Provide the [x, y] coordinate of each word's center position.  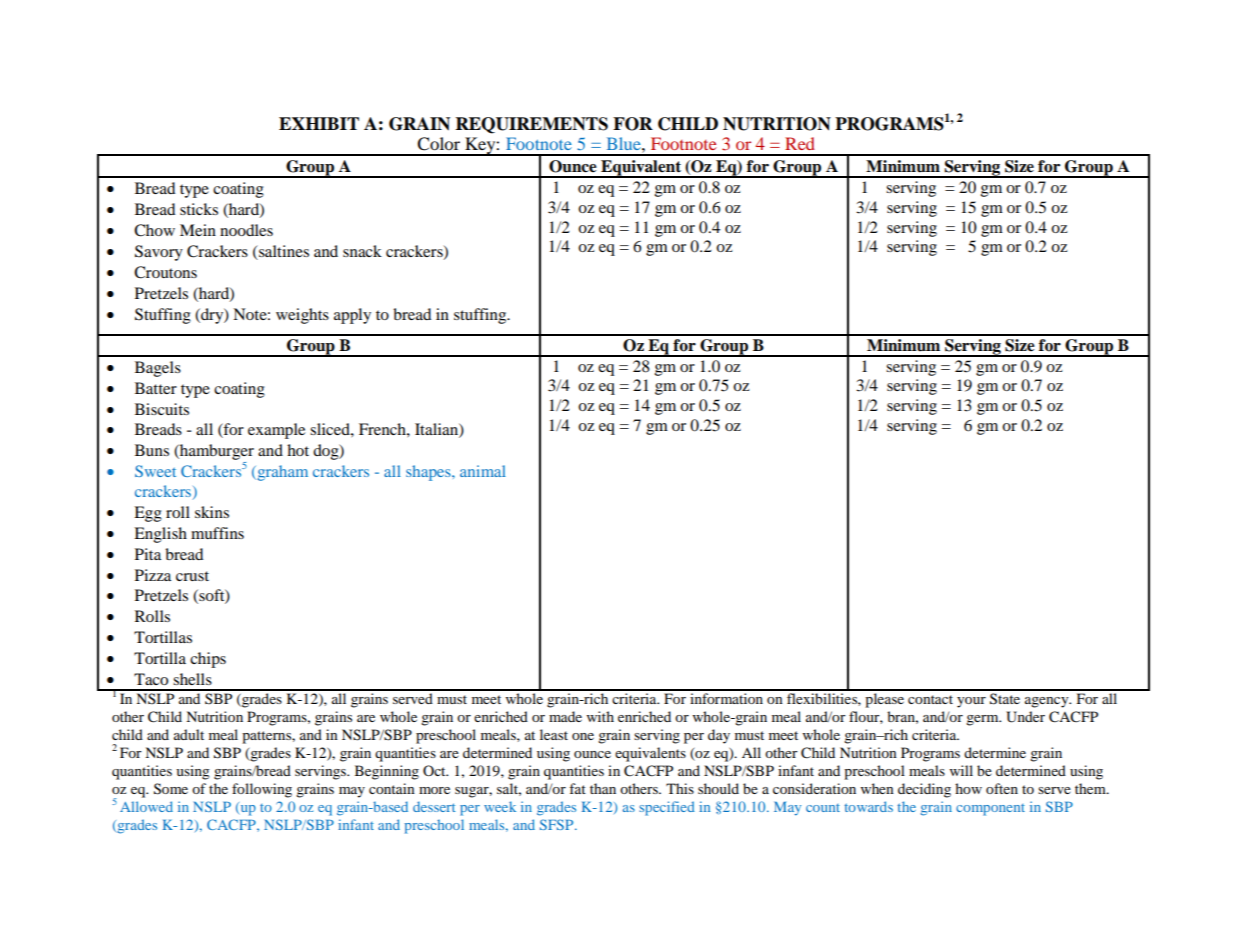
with [600, 716]
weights [302, 316]
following [262, 790]
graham [281, 473]
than [603, 788]
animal [483, 471]
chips [208, 660]
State [1005, 699]
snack [362, 251]
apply [352, 316]
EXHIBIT [319, 123]
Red [800, 143]
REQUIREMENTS [532, 125]
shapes [429, 473]
